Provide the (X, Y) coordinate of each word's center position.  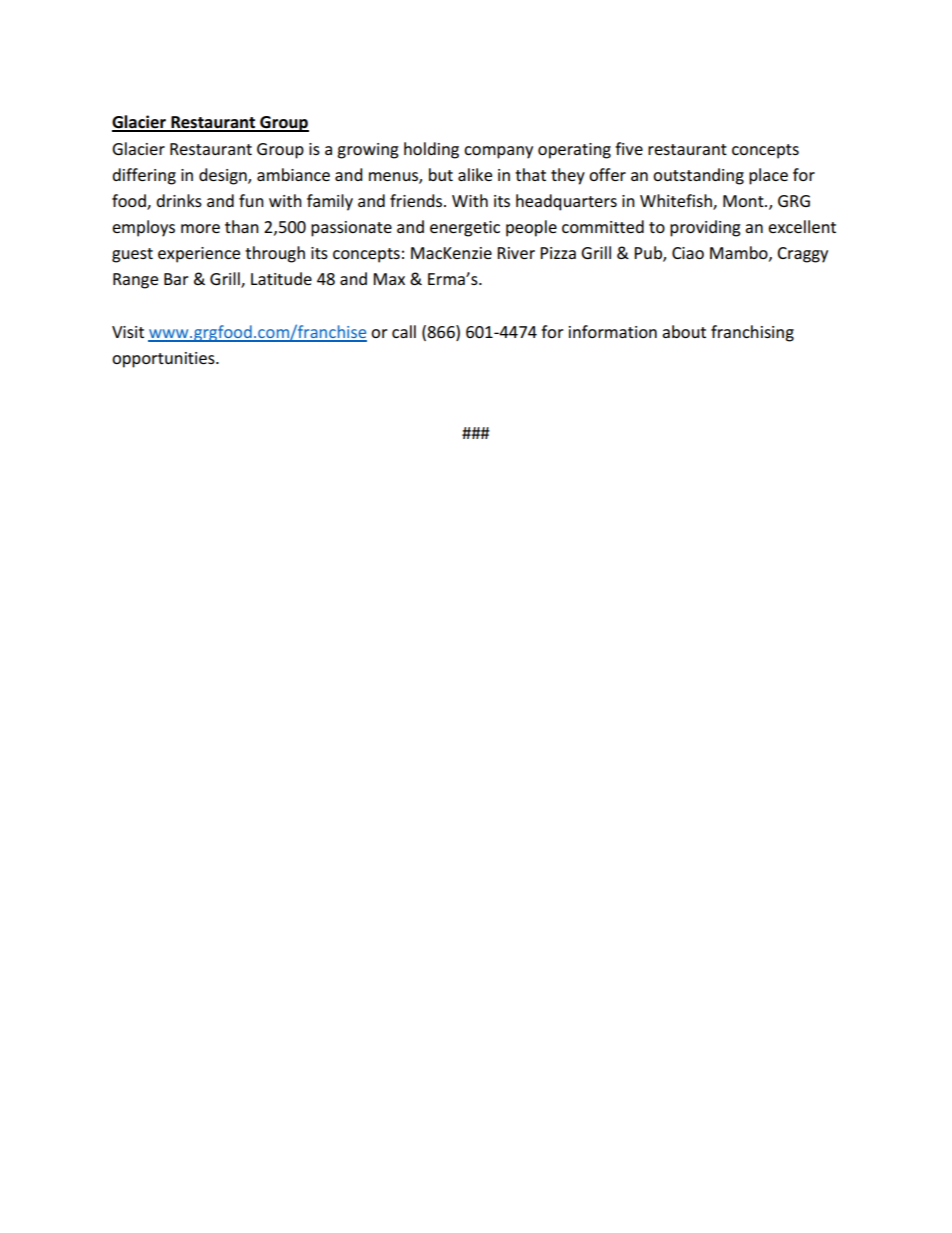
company (498, 152)
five (629, 148)
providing (705, 228)
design (224, 176)
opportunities (164, 360)
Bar (176, 279)
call (404, 331)
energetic (465, 229)
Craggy (802, 255)
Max (389, 279)
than (242, 226)
